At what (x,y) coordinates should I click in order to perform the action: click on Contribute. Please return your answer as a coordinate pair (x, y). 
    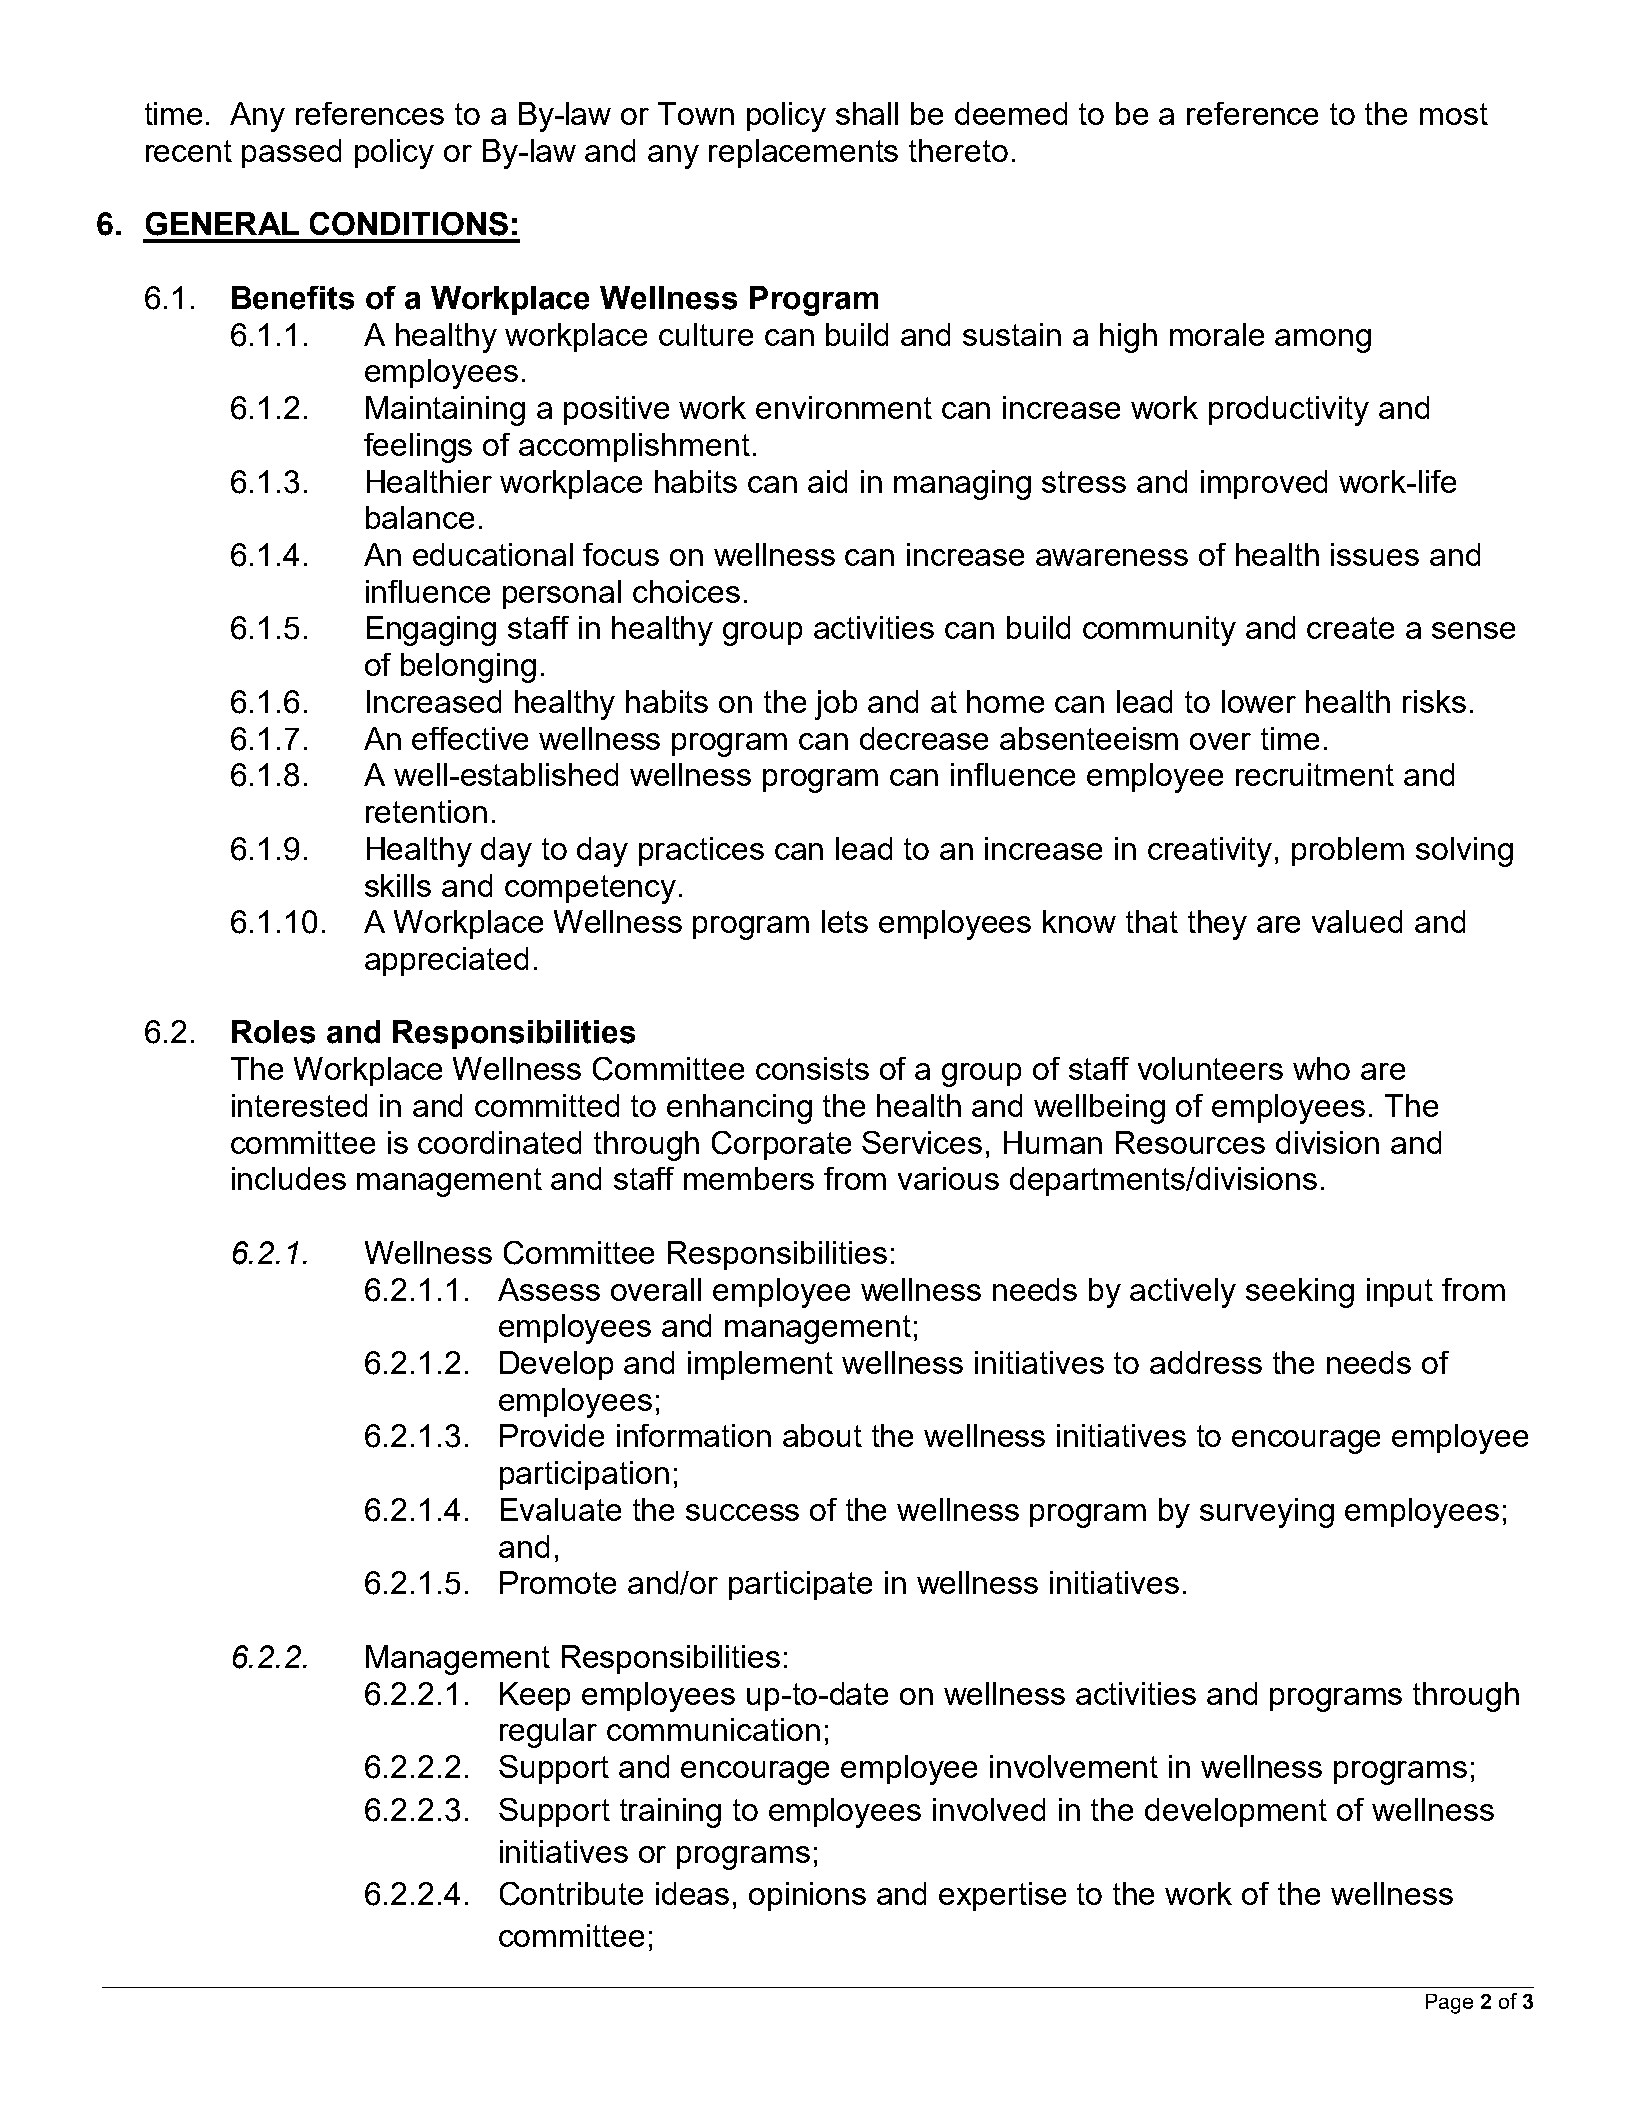
    Looking at the image, I should click on (571, 1894).
